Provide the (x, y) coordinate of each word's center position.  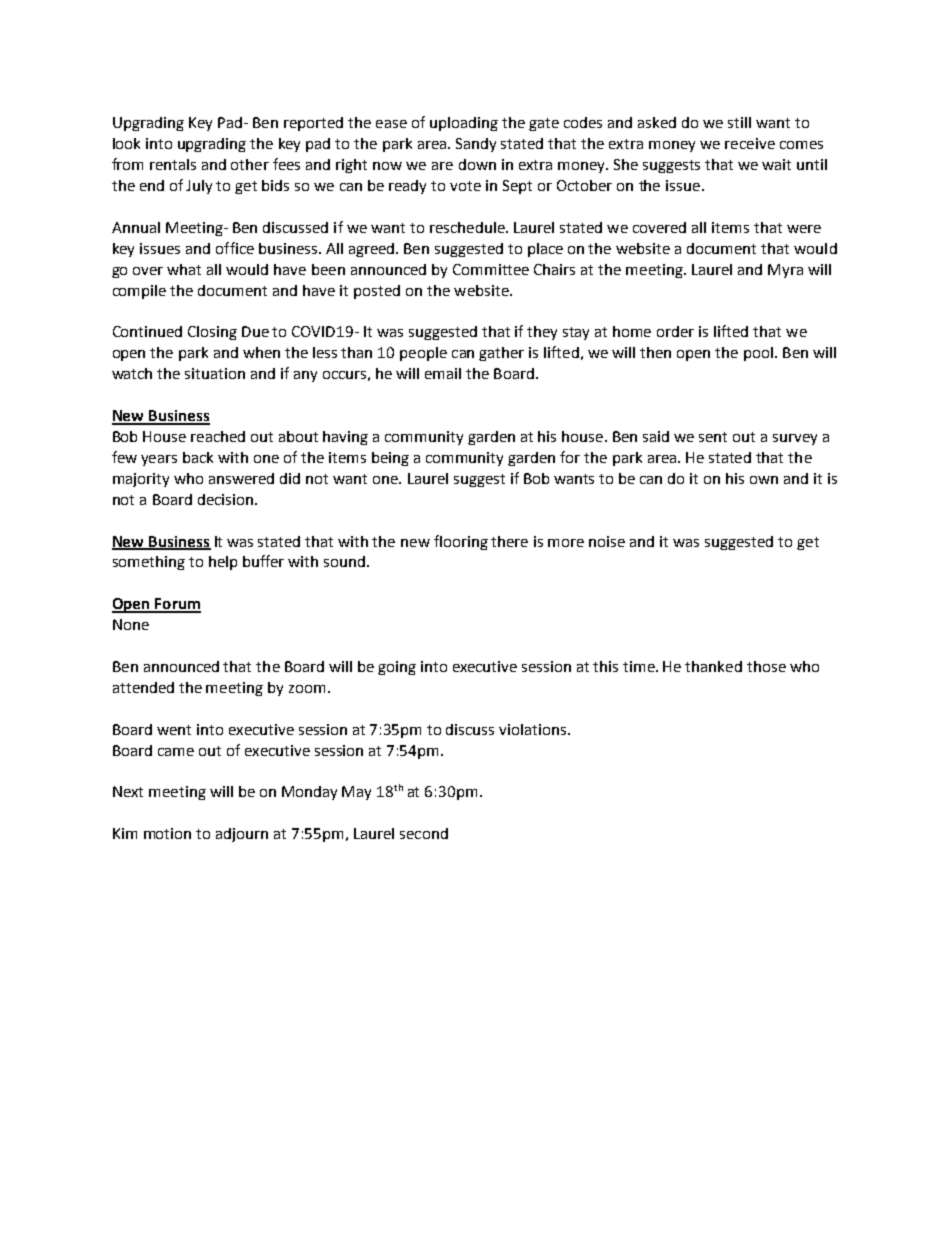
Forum (177, 605)
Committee (491, 269)
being (390, 459)
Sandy (476, 145)
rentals (173, 164)
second (424, 833)
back (198, 457)
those (766, 666)
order (675, 331)
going (397, 668)
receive (750, 143)
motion (167, 833)
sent (713, 437)
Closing (212, 333)
